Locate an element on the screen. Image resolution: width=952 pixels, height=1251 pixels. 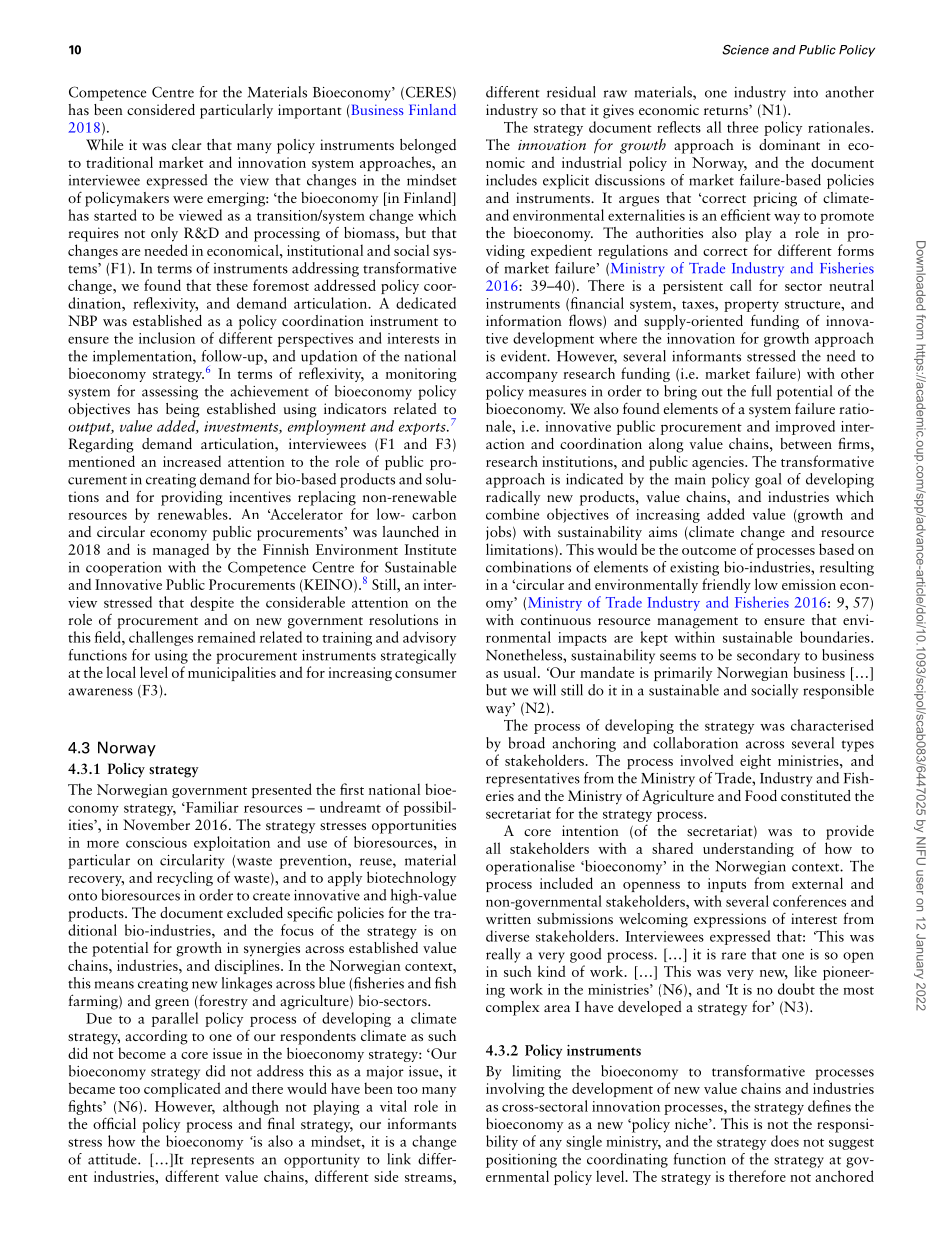
friendly is located at coordinates (726, 585).
